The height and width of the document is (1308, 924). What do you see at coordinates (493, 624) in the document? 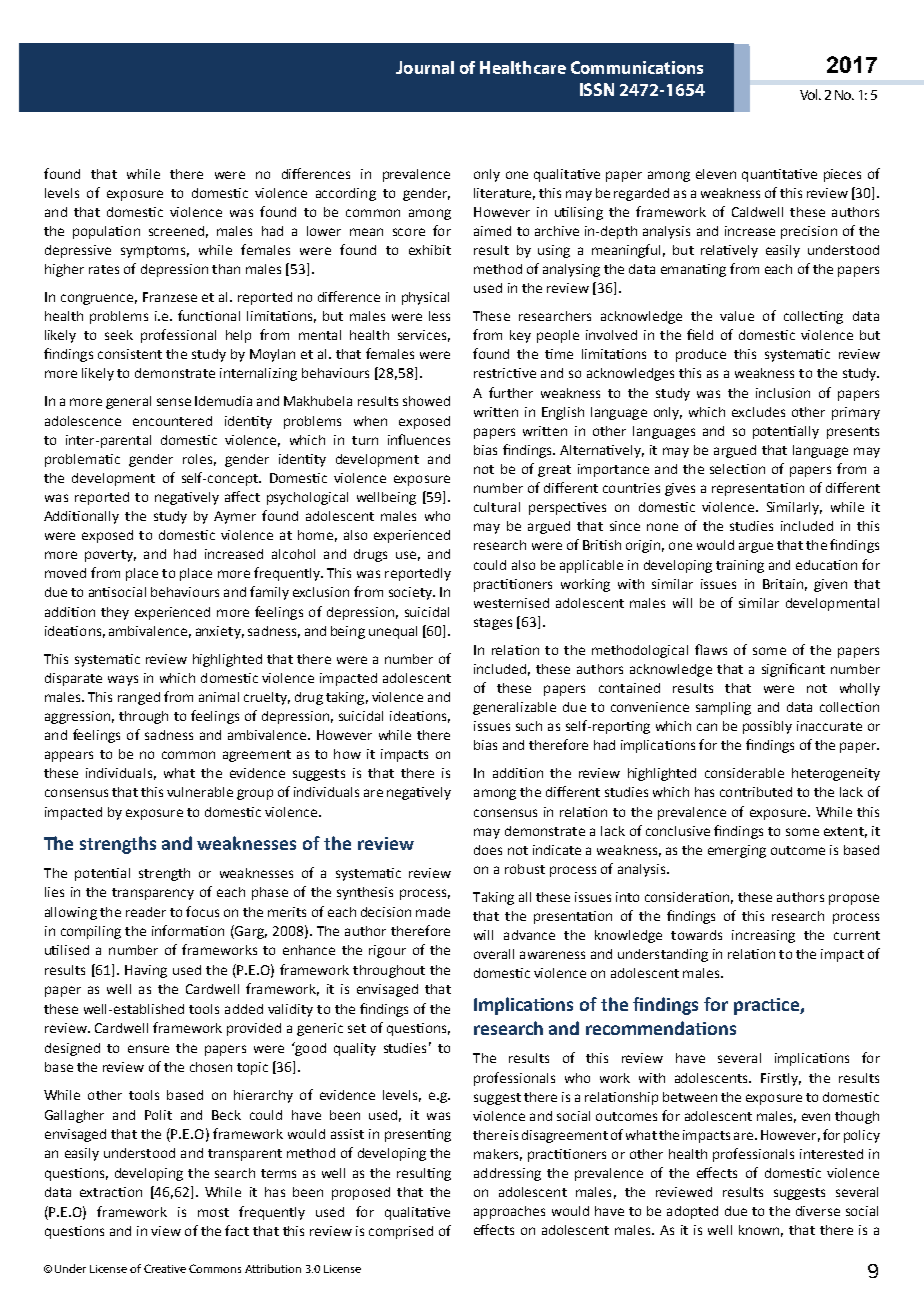
I see `stages` at bounding box center [493, 624].
